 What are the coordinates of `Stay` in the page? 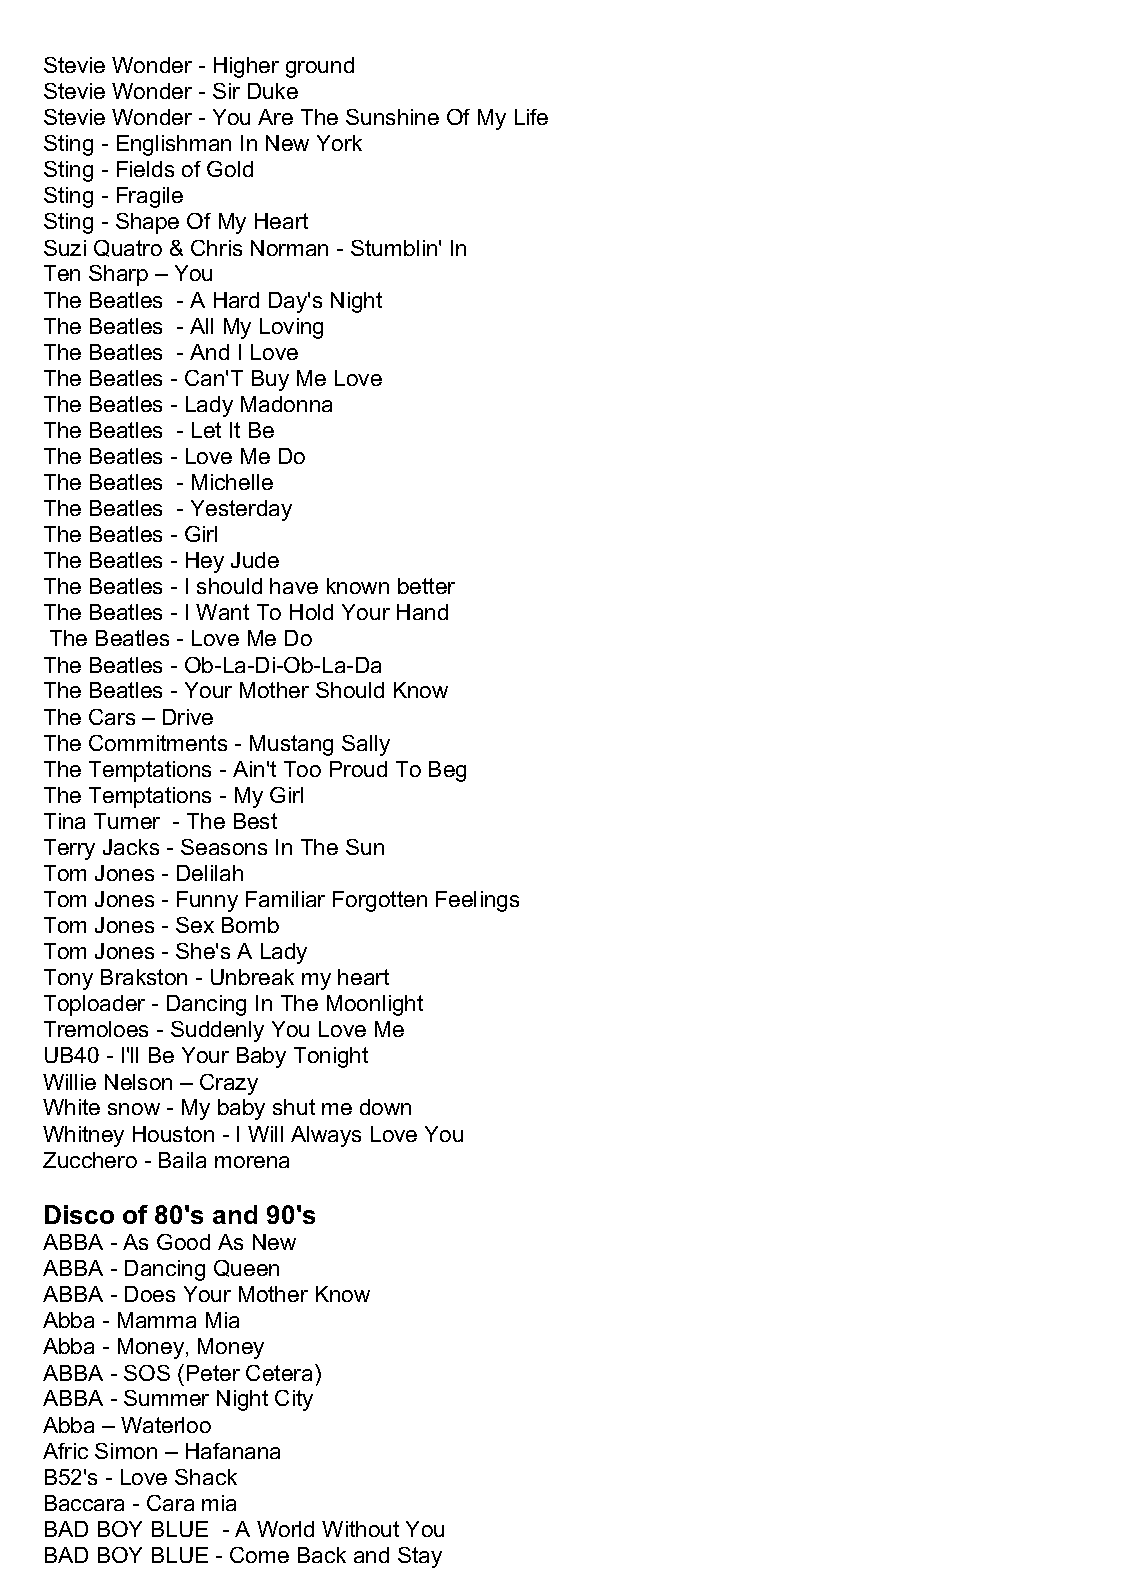 It's located at (420, 1557).
